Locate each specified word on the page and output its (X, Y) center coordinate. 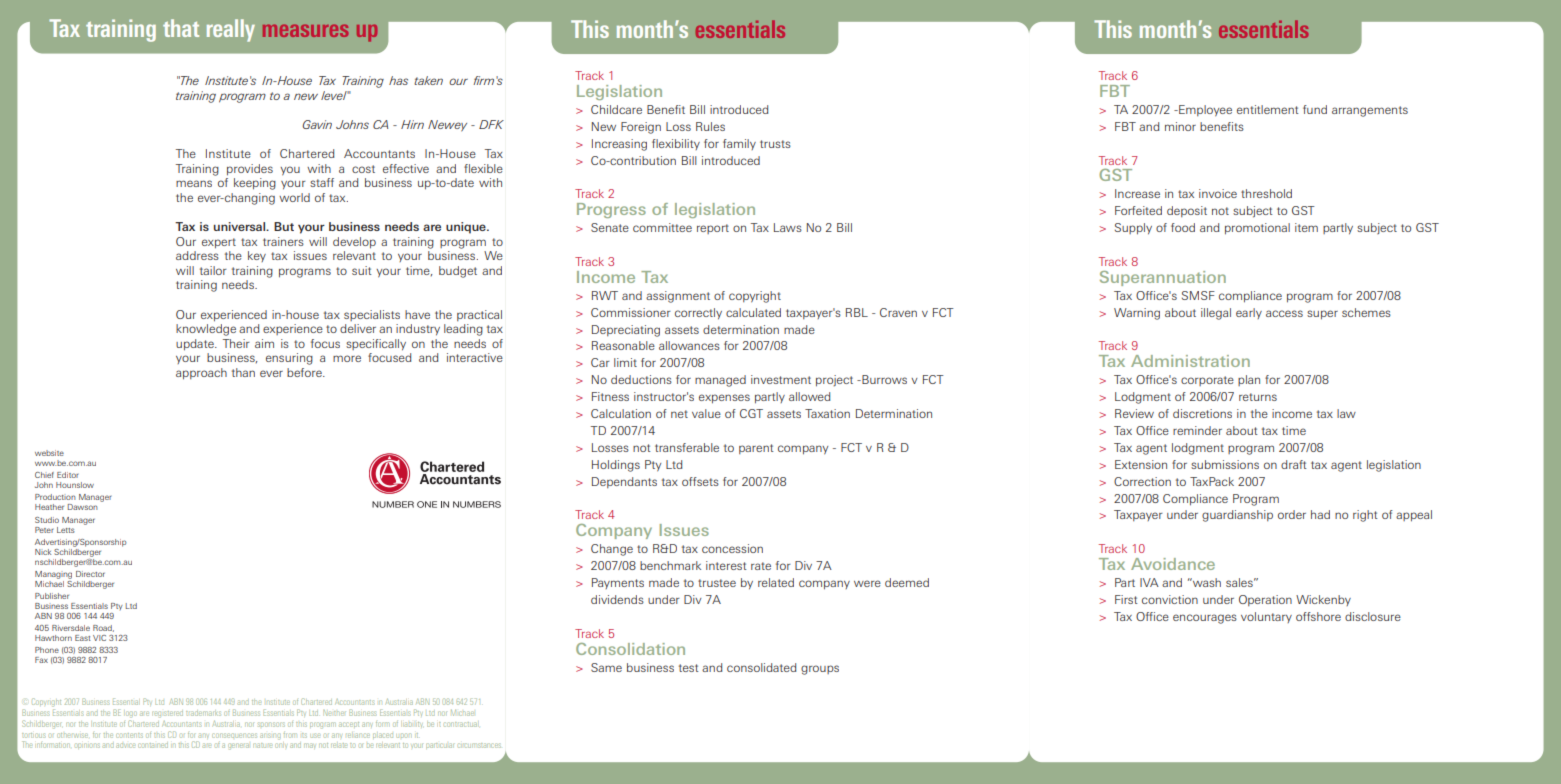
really (231, 30)
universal (241, 226)
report (713, 229)
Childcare (616, 109)
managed (720, 381)
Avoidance (1173, 564)
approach (201, 374)
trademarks (203, 713)
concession (732, 548)
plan (1249, 380)
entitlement (1268, 109)
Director (90, 574)
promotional (1257, 229)
